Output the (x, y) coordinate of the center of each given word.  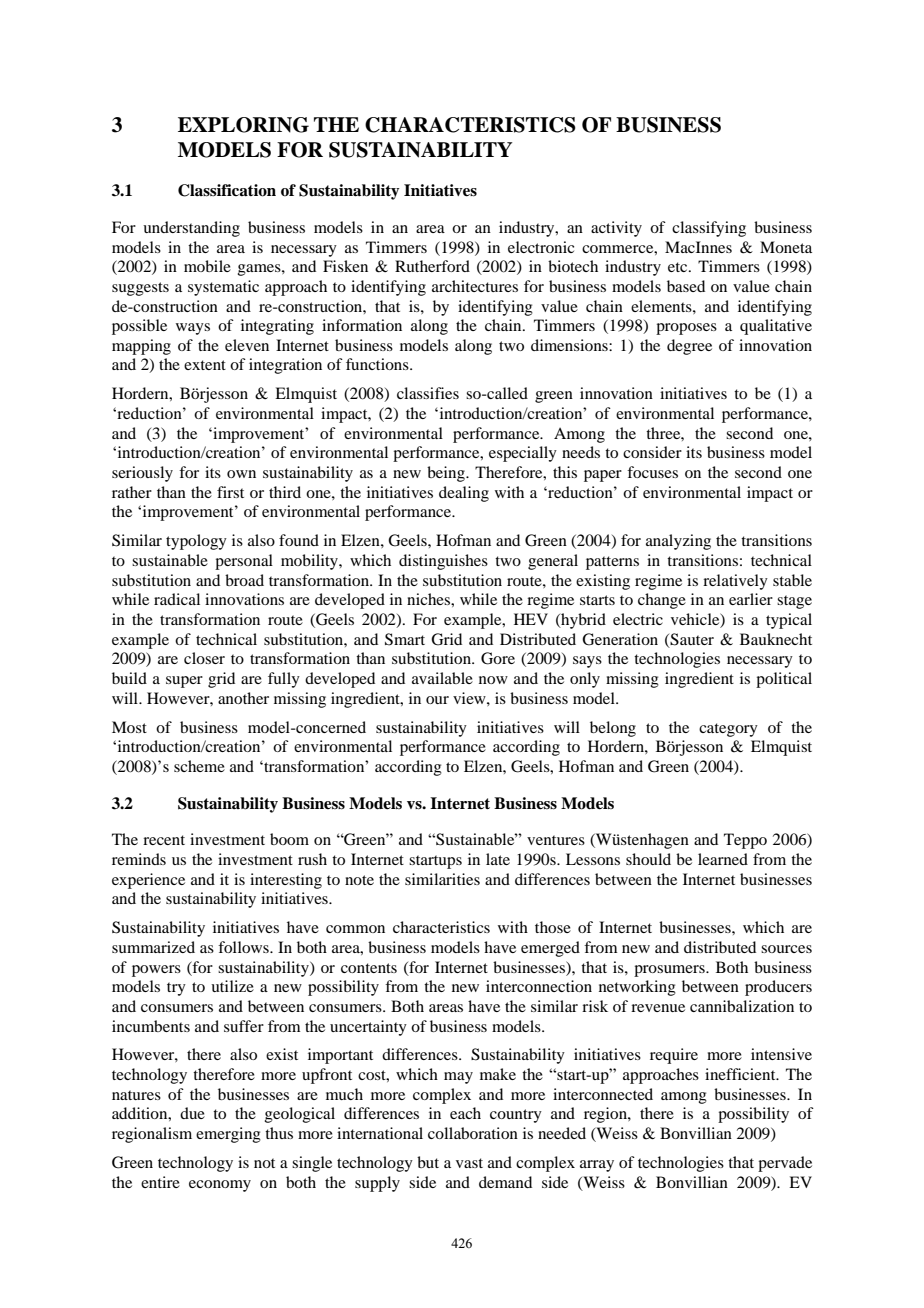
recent (164, 840)
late (498, 859)
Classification (227, 190)
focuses (652, 472)
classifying (709, 229)
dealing (464, 494)
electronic (541, 247)
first (230, 492)
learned (723, 859)
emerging (228, 1135)
